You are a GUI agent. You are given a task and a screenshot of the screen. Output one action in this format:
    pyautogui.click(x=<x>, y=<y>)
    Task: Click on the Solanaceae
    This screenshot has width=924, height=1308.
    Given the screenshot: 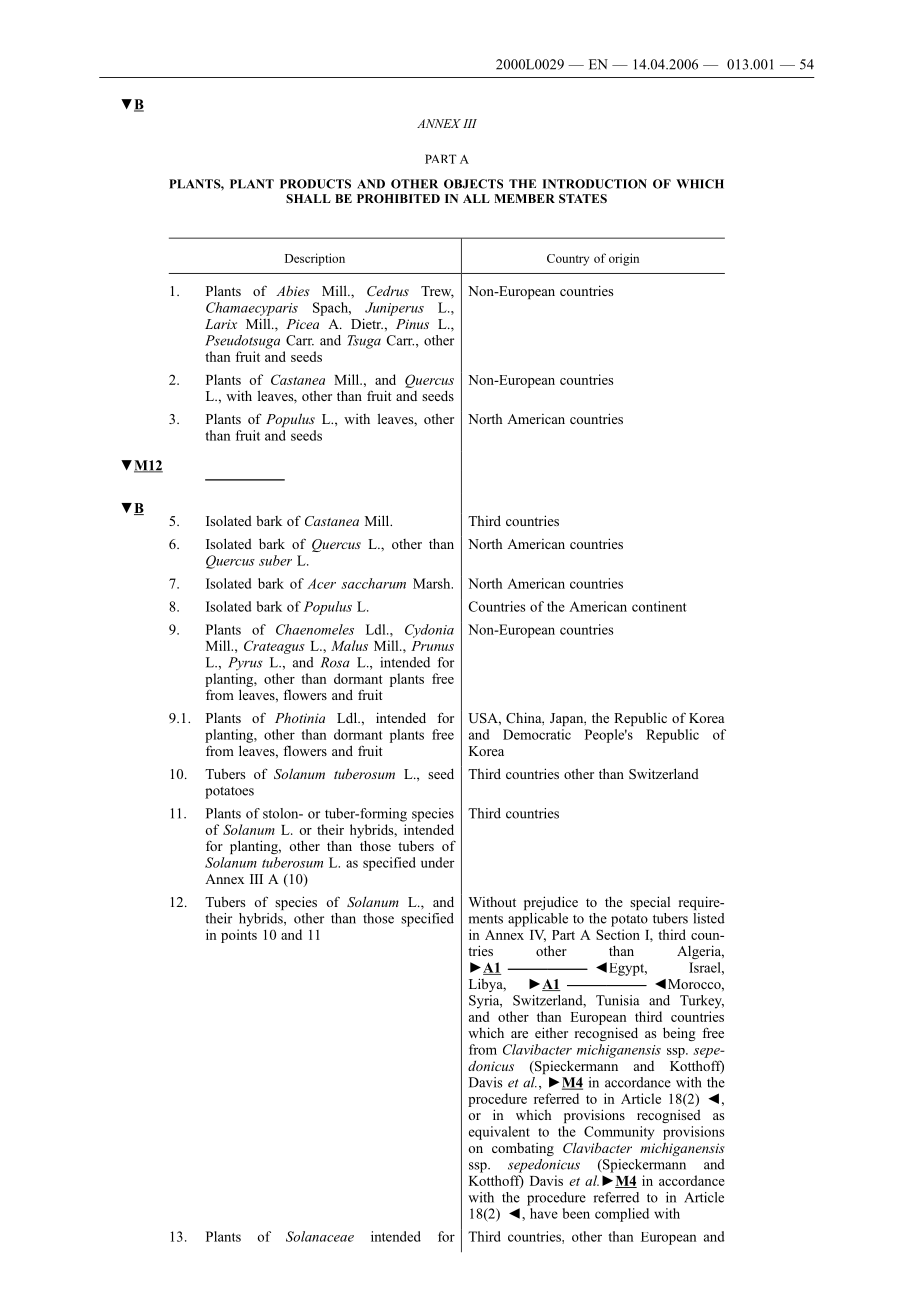 What is the action you would take?
    pyautogui.click(x=320, y=1236)
